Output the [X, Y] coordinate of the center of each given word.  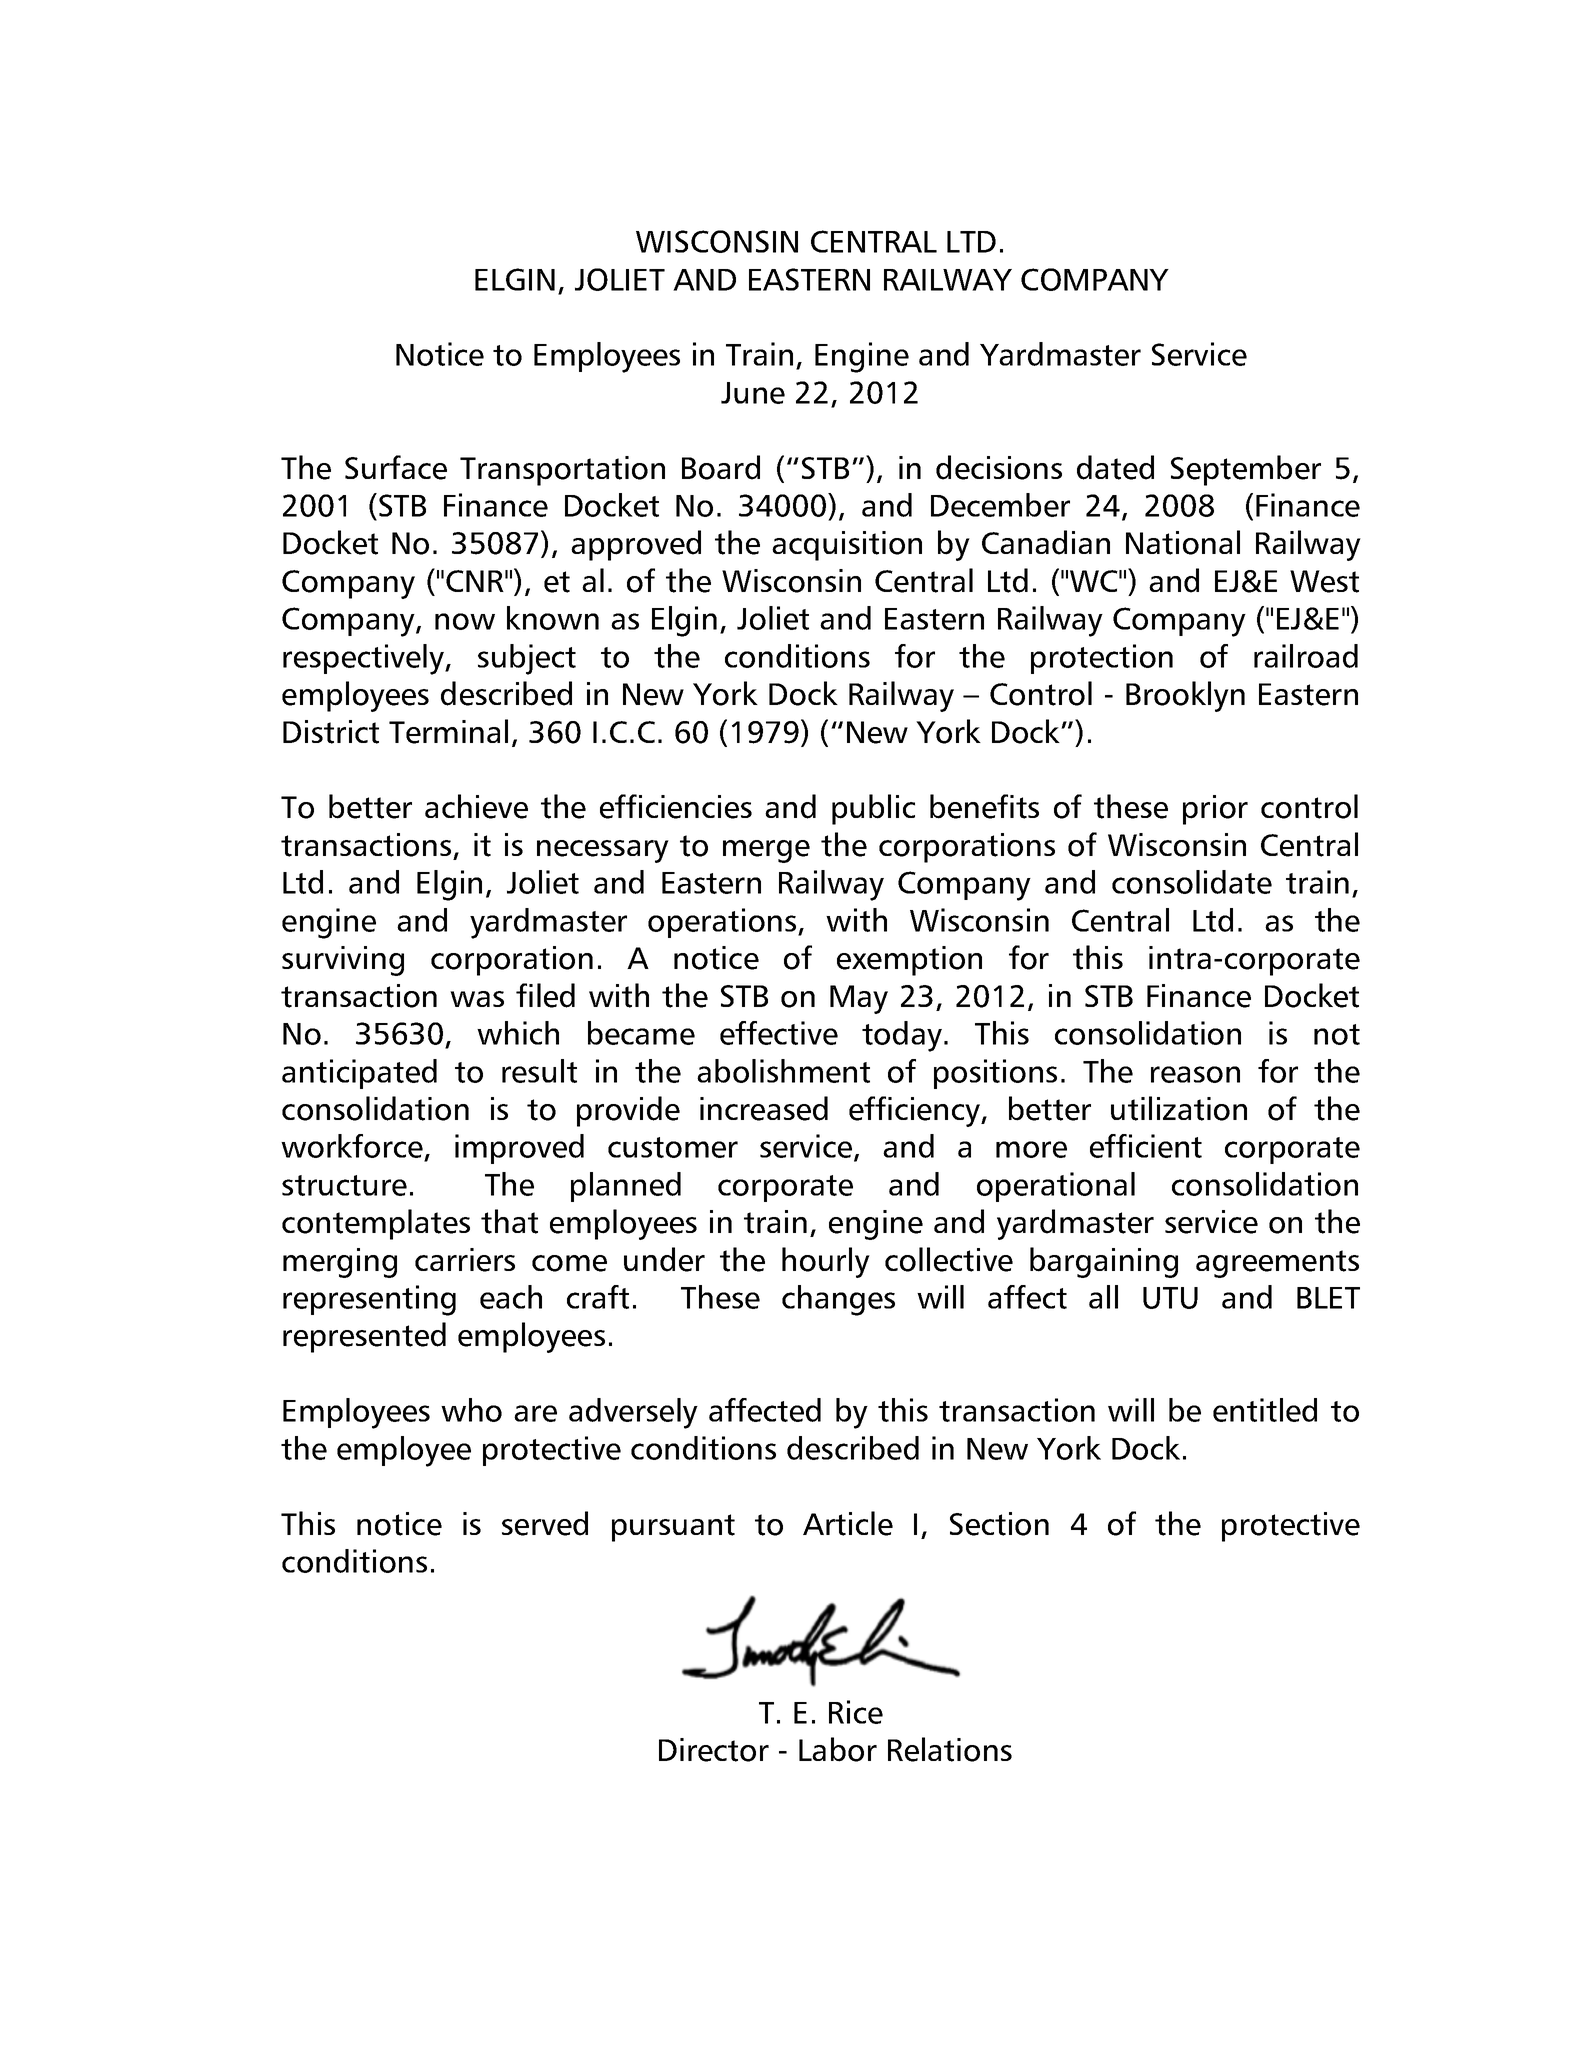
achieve [476, 806]
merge [766, 851]
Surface [396, 467]
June [753, 393]
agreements [1277, 1264]
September [1246, 470]
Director [714, 1750]
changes [838, 1300]
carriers [465, 1260]
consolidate [1192, 882]
